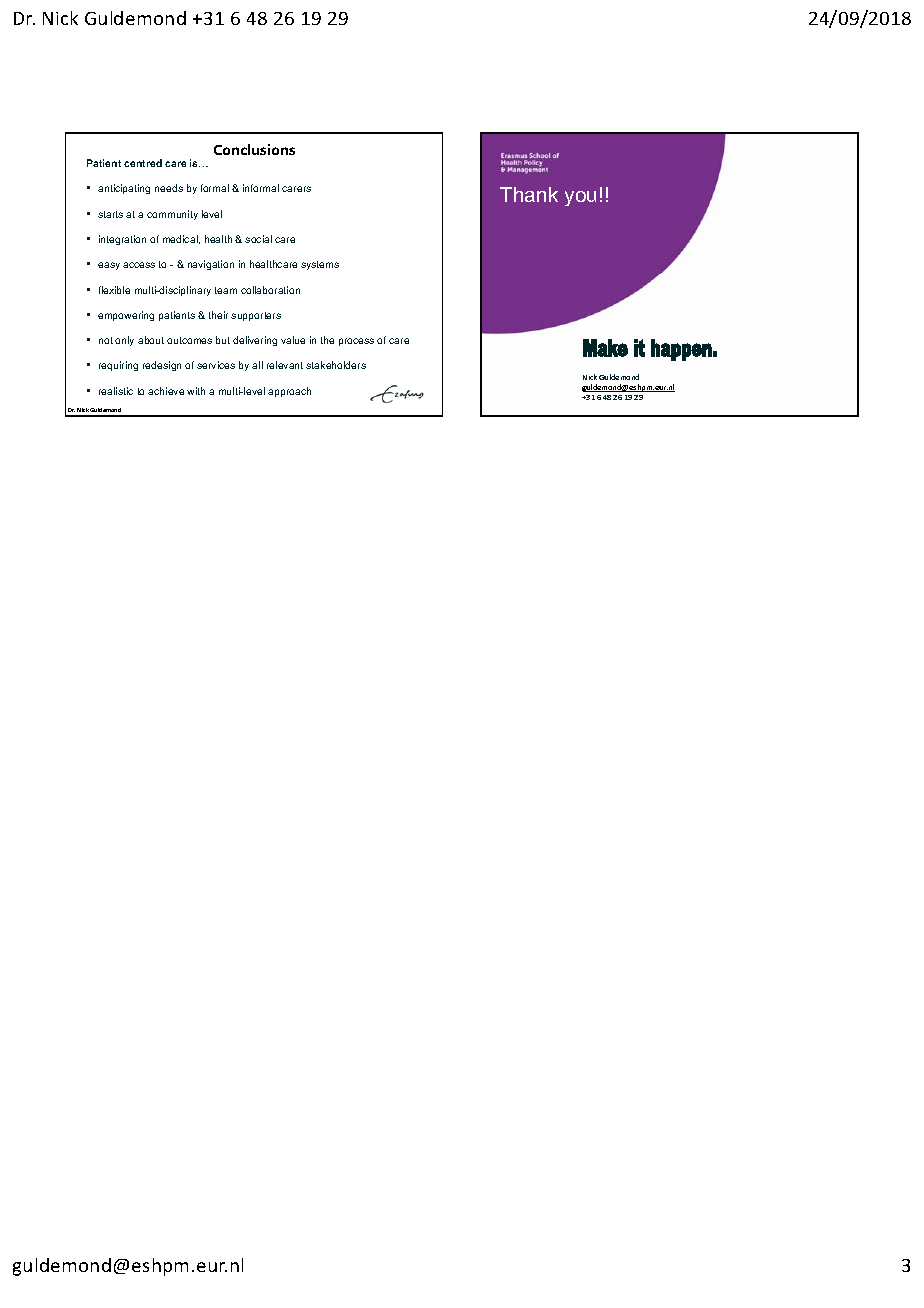 This screenshot has height=1308, width=924. What do you see at coordinates (270, 290) in the screenshot?
I see `collaboration` at bounding box center [270, 290].
